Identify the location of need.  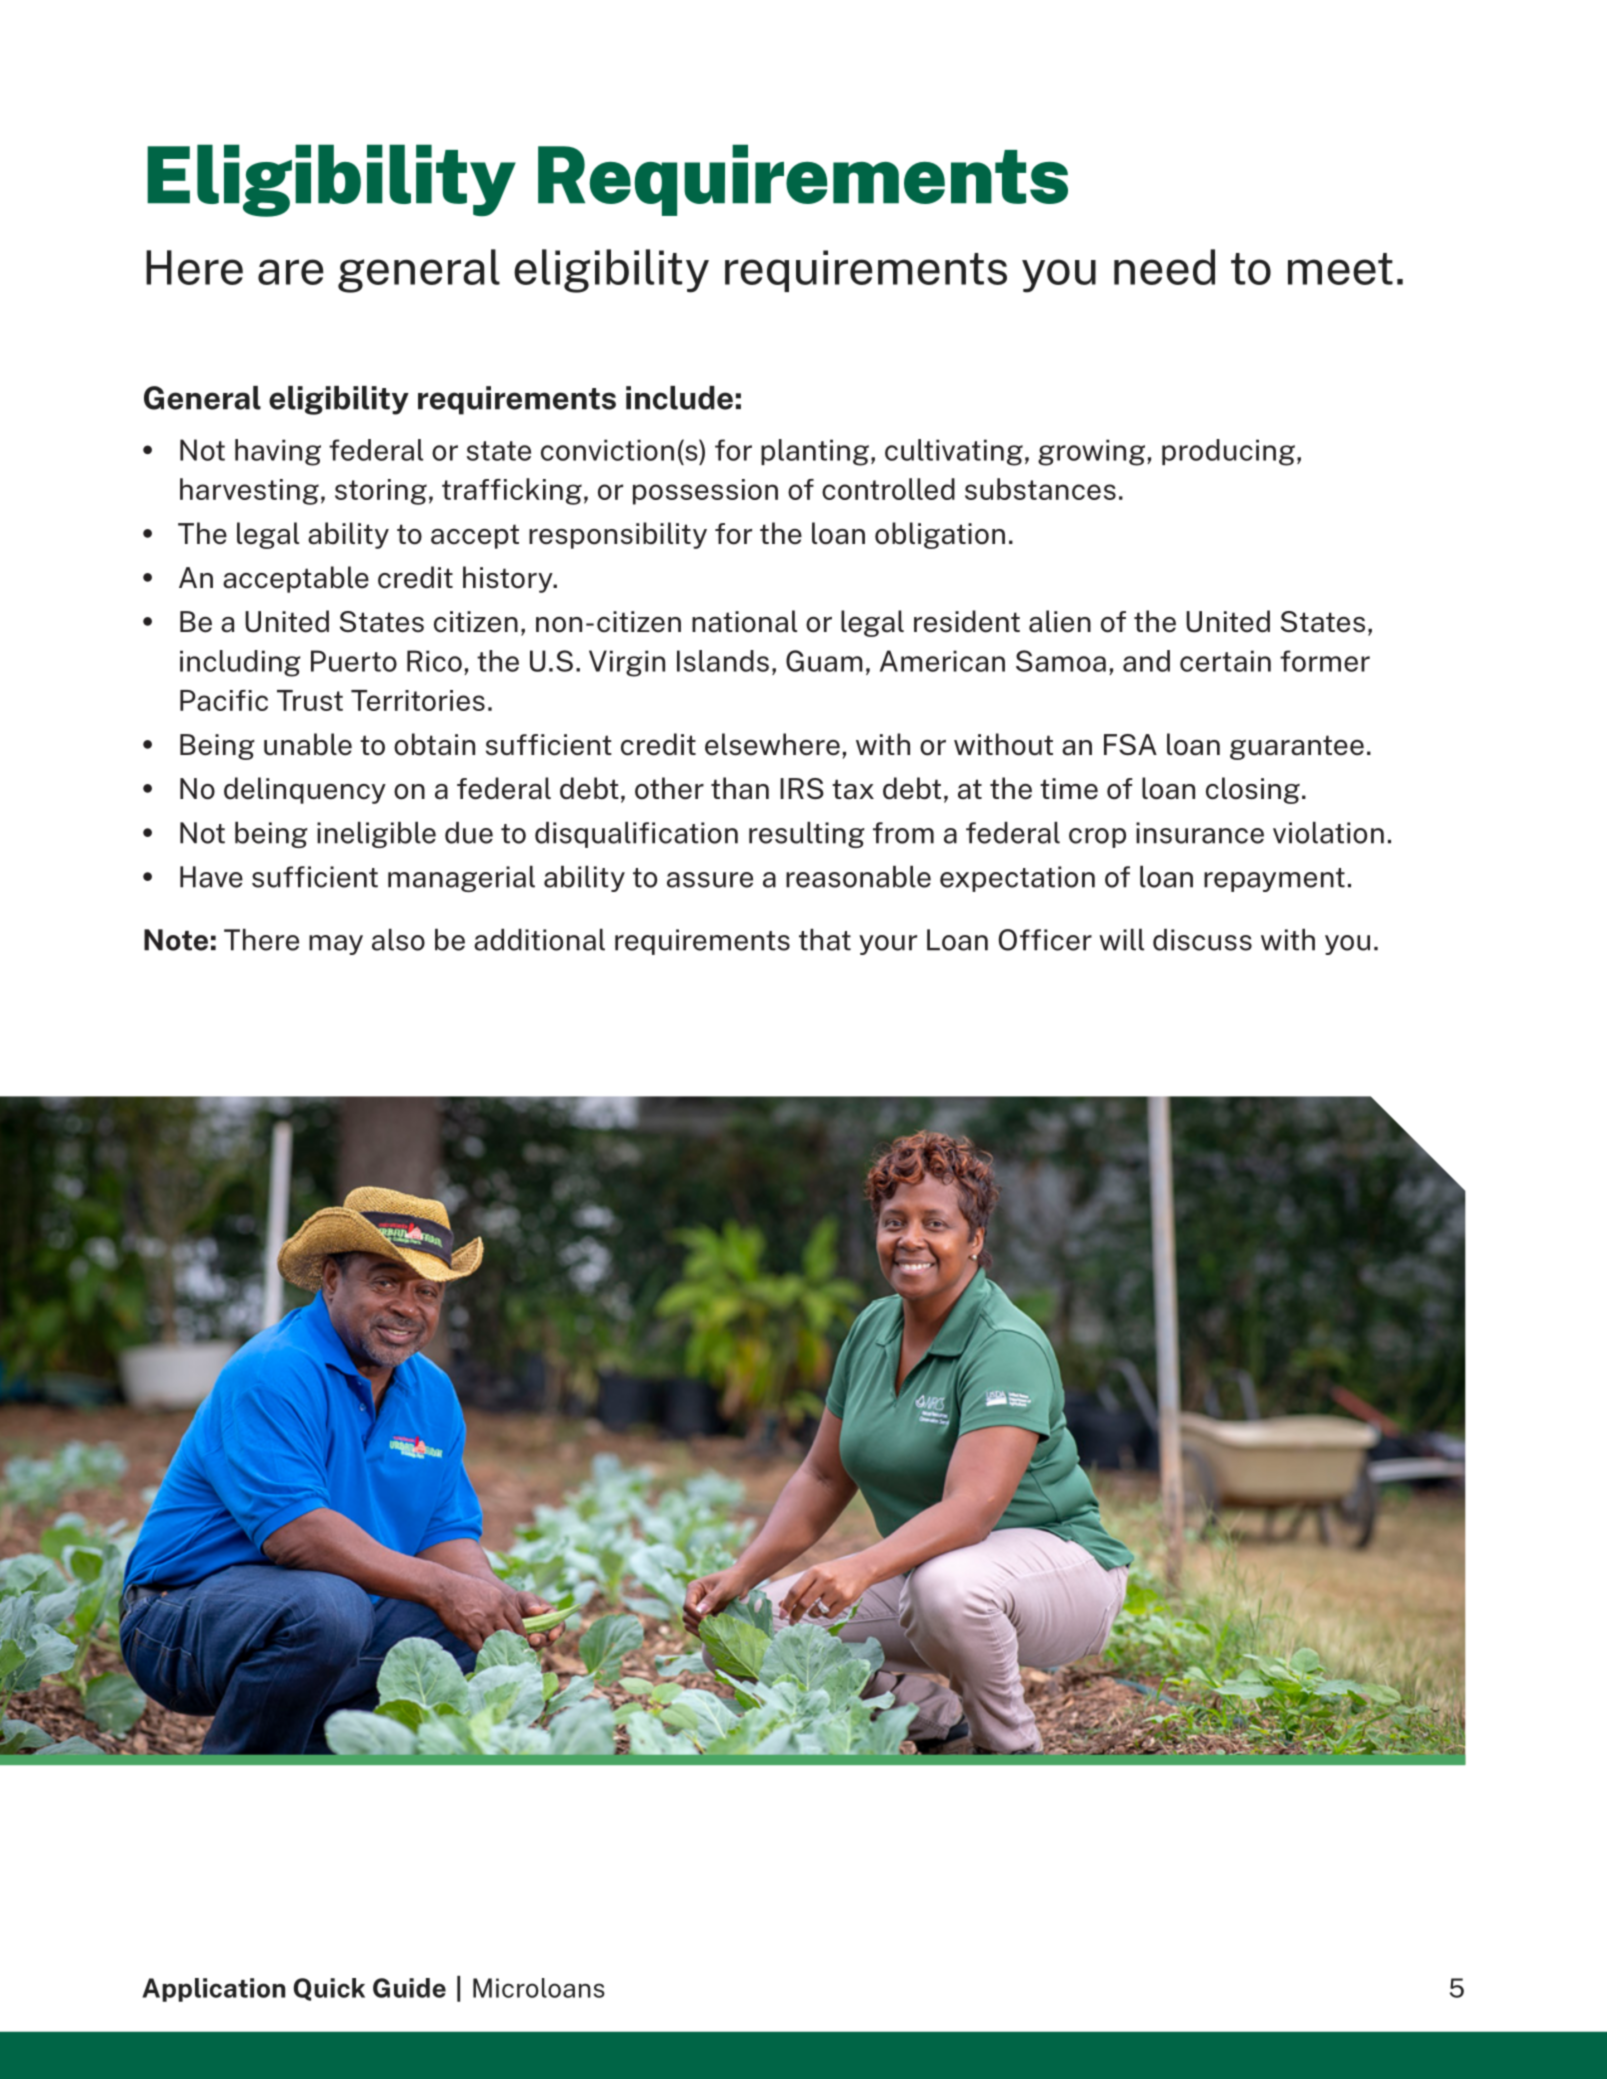
(1164, 267).
